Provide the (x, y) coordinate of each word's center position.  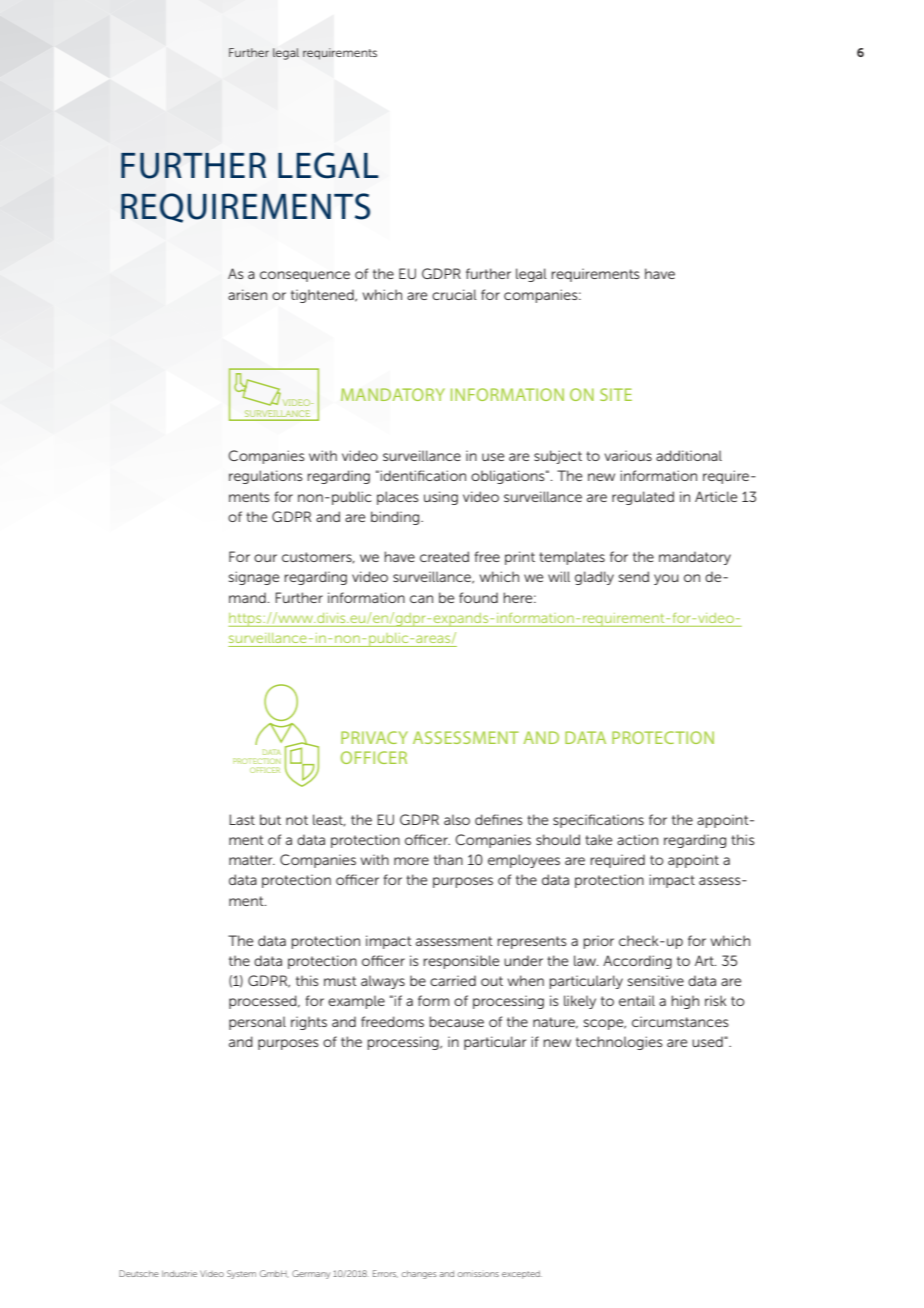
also (457, 819)
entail (637, 1000)
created (444, 556)
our (265, 558)
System (241, 1274)
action (637, 839)
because (456, 1021)
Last (242, 819)
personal (257, 1023)
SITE (616, 394)
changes (418, 1275)
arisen (247, 294)
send (633, 576)
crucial (454, 294)
